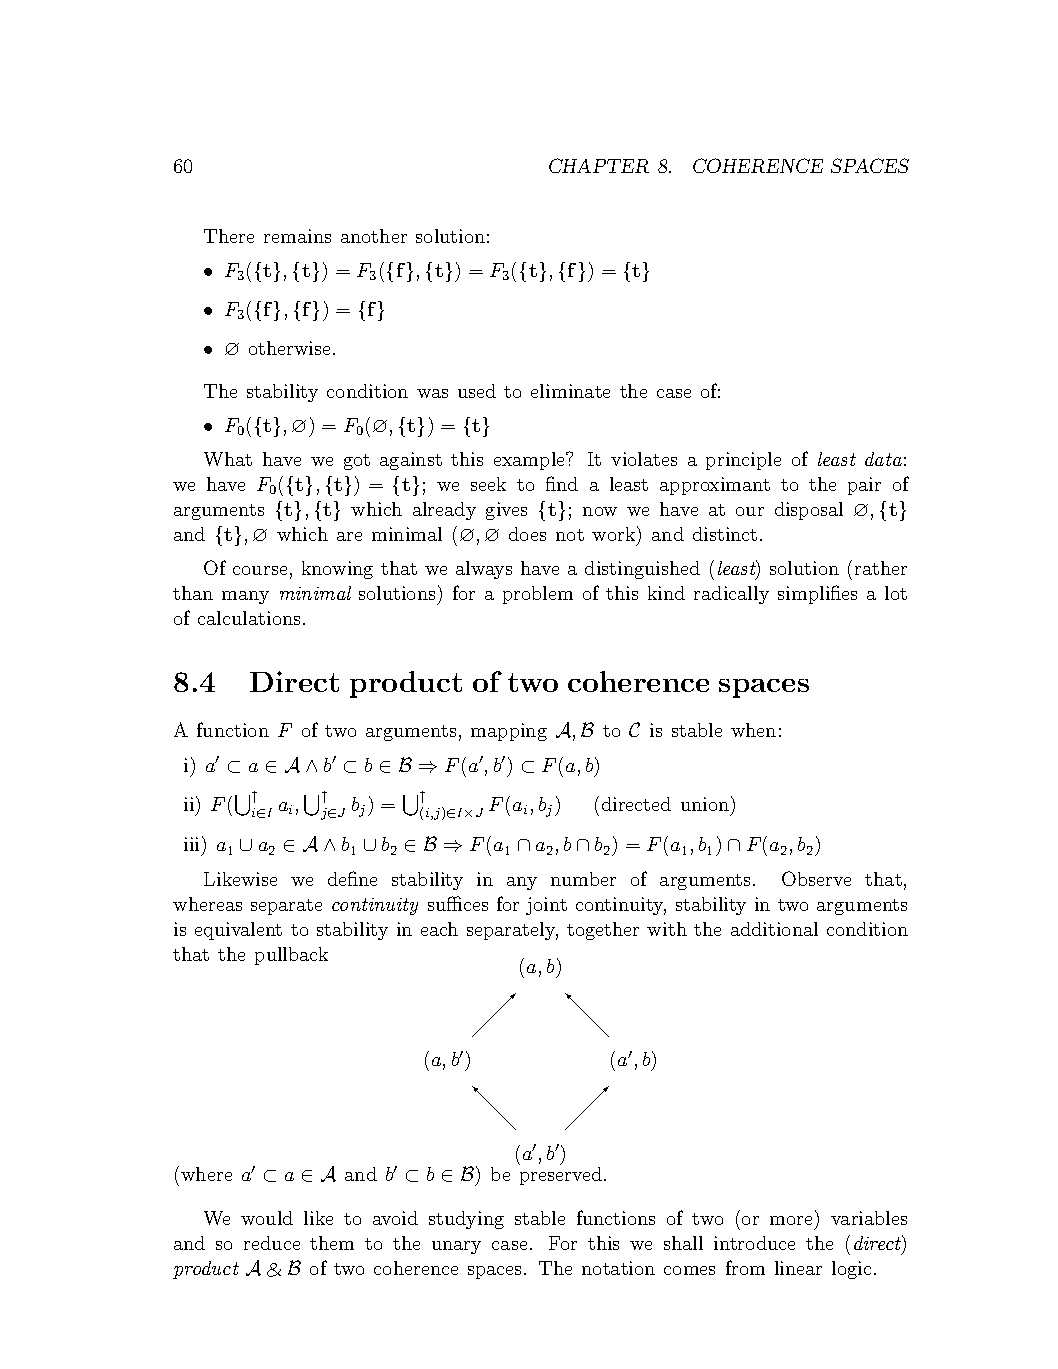  What do you see at coordinates (509, 732) in the screenshot?
I see `mapping` at bounding box center [509, 732].
